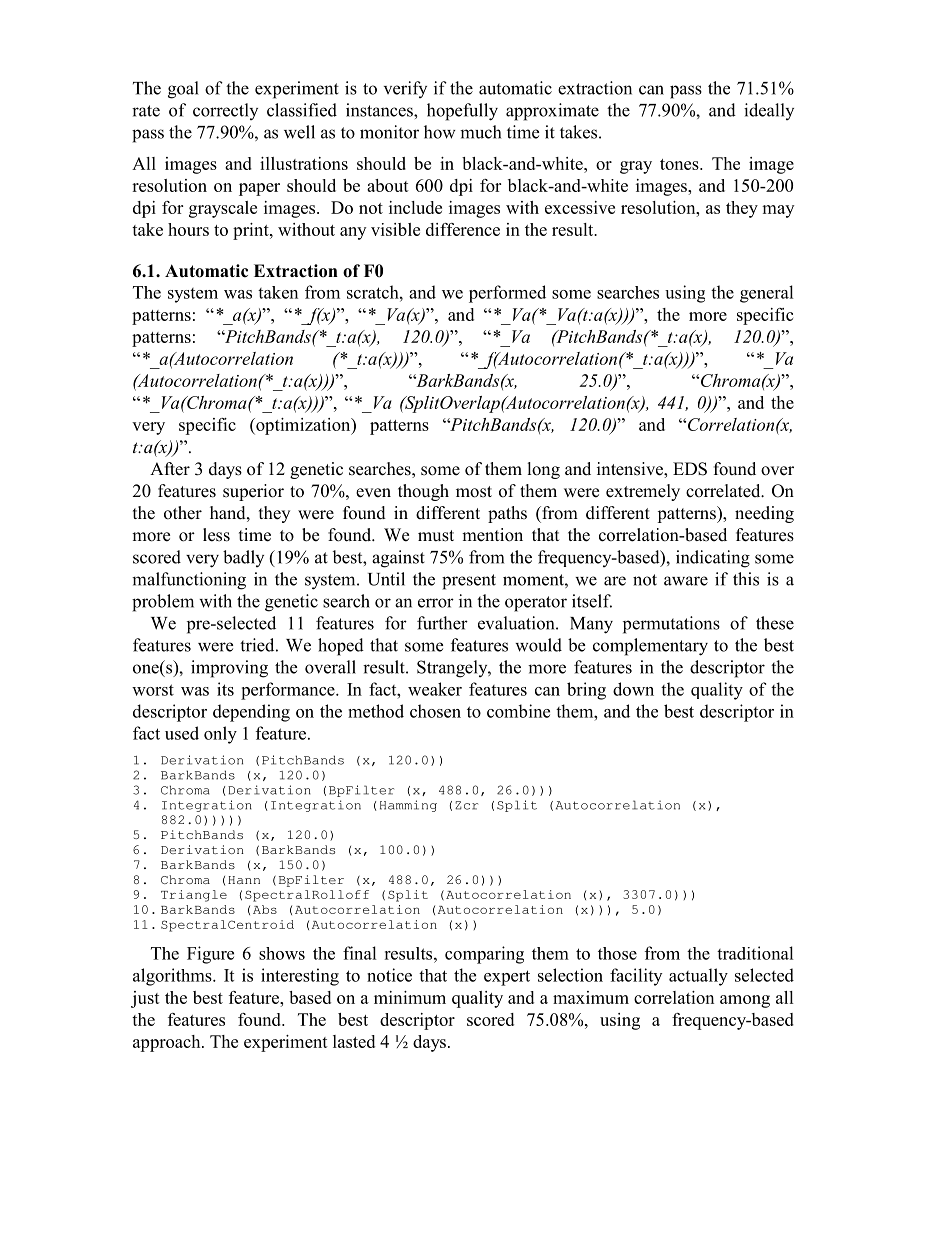 The height and width of the image is (1233, 952). Describe the element at coordinates (168, 1043) in the image. I see `approach` at that location.
